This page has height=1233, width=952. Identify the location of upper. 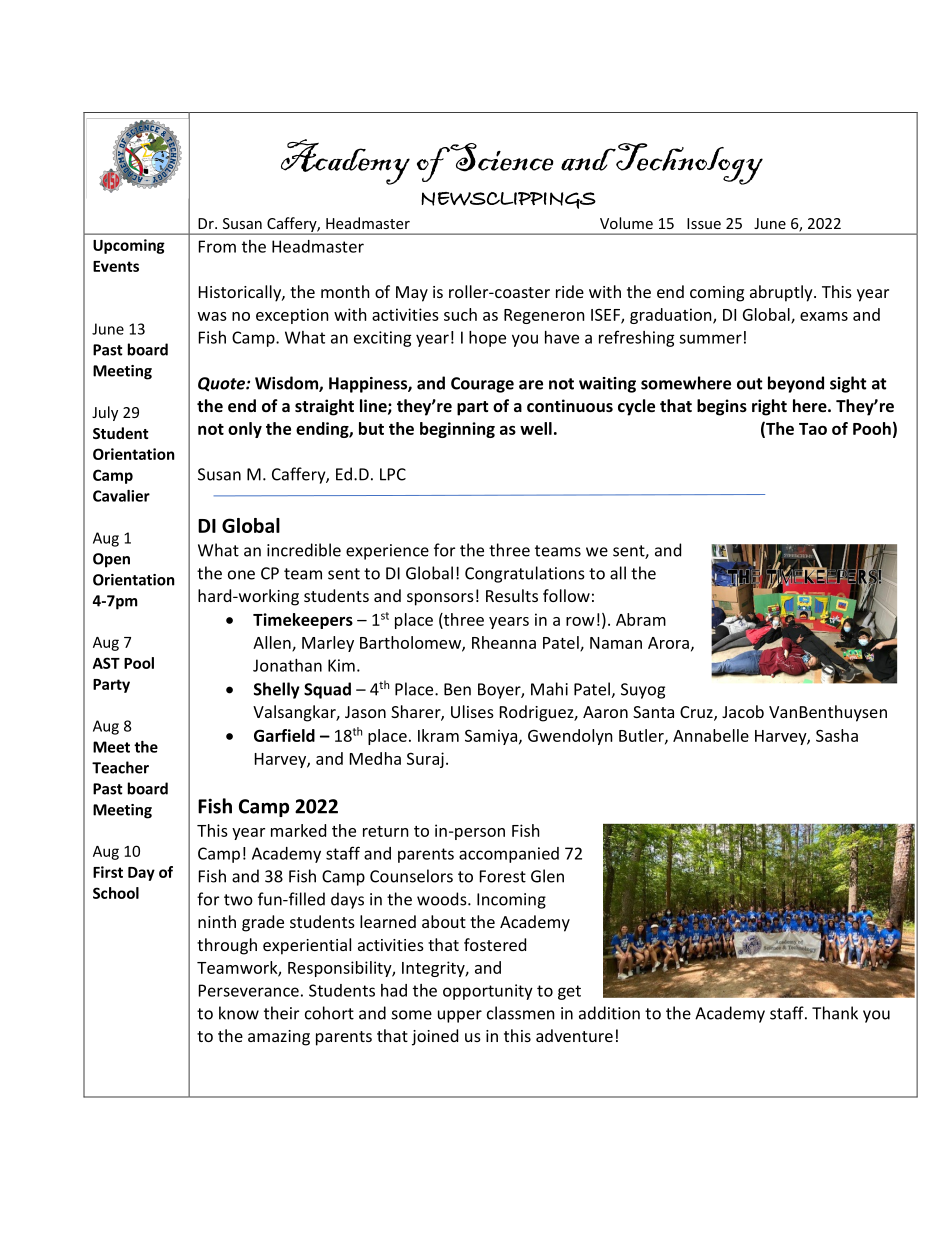
(460, 1016).
